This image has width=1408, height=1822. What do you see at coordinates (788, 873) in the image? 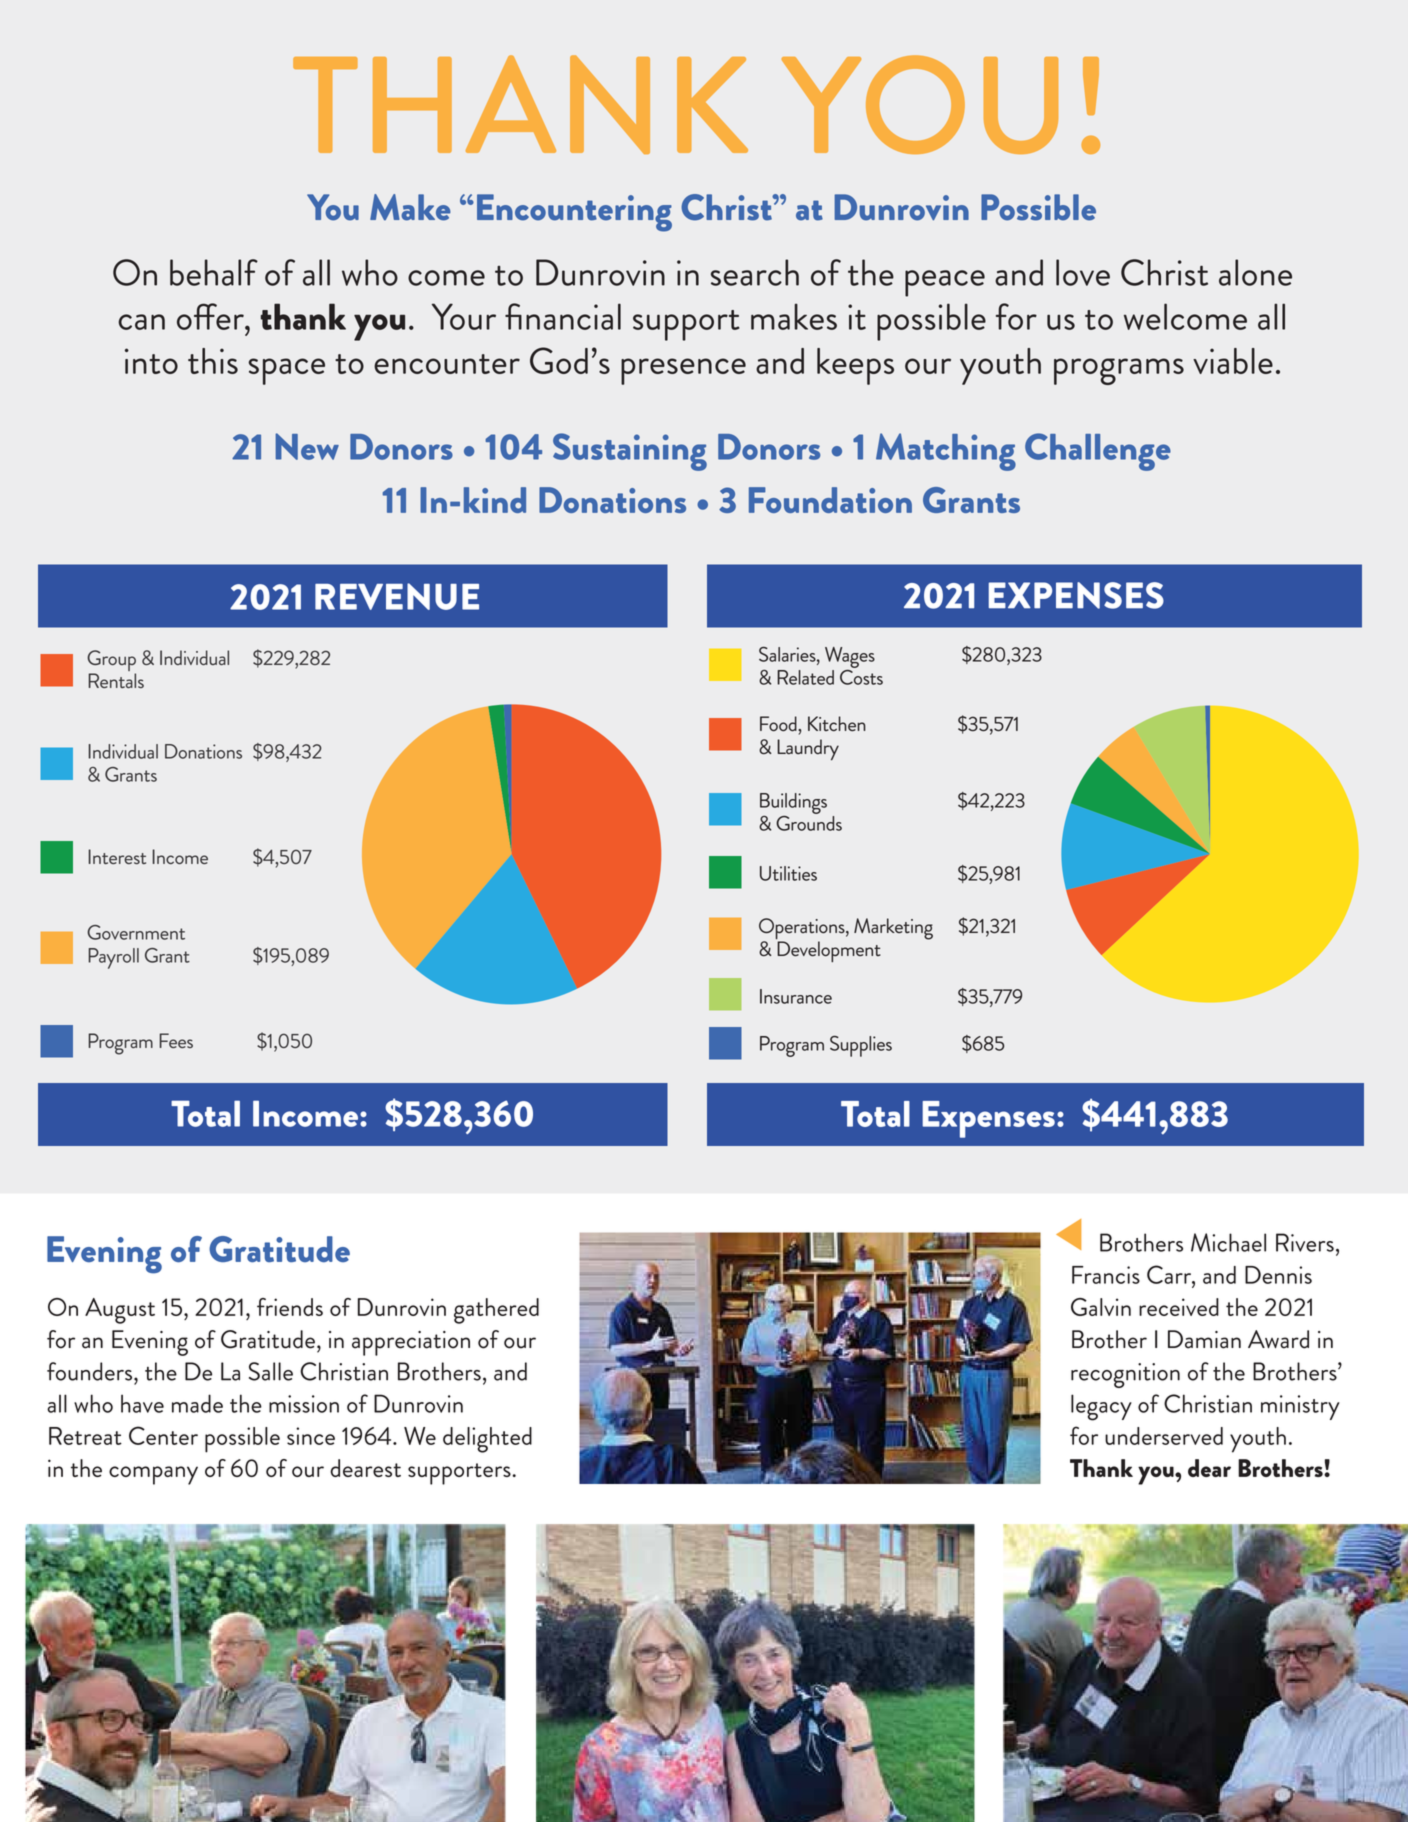
I see `Utilities` at bounding box center [788, 873].
